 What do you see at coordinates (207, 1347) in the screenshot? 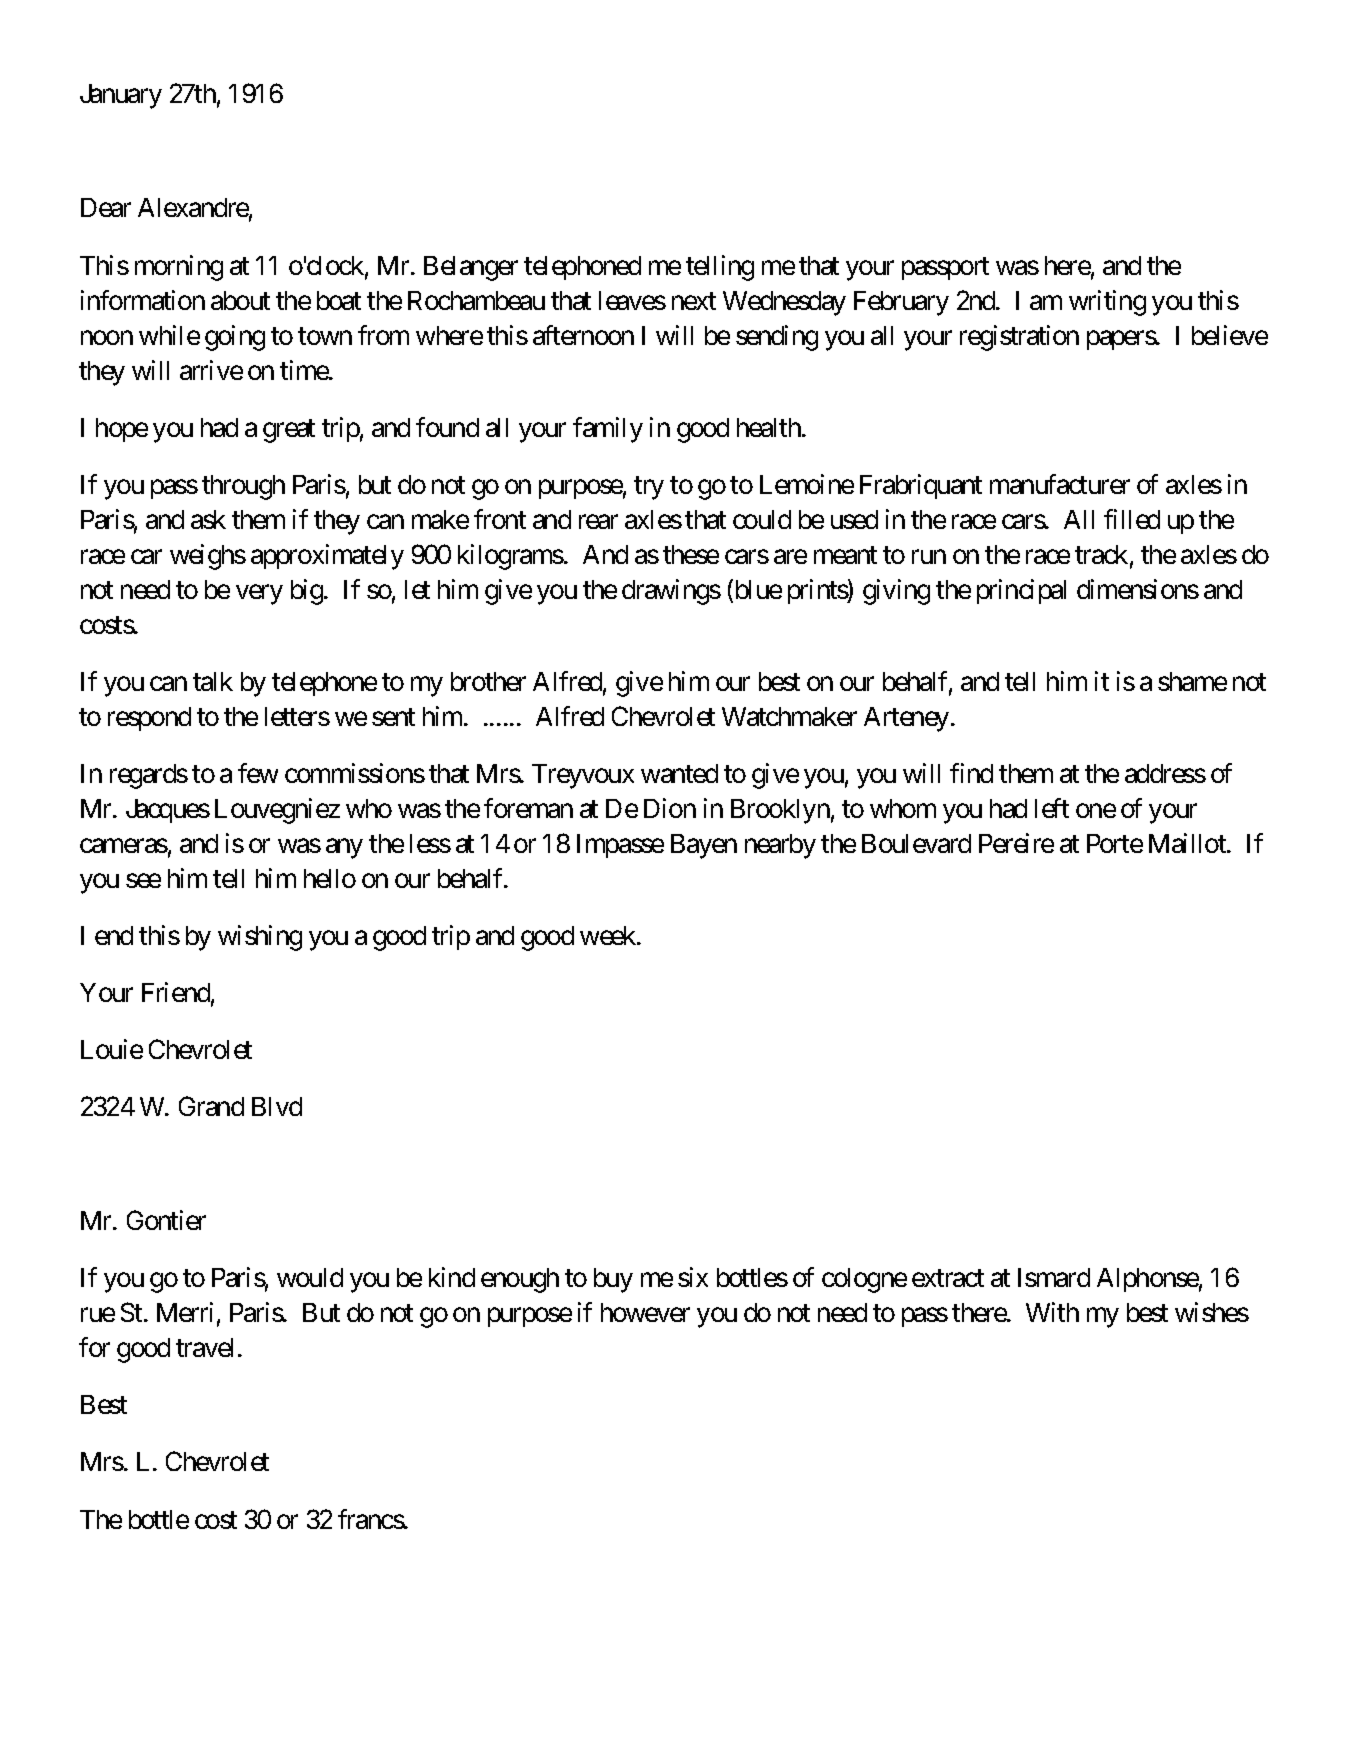
I see `travel` at bounding box center [207, 1347].
